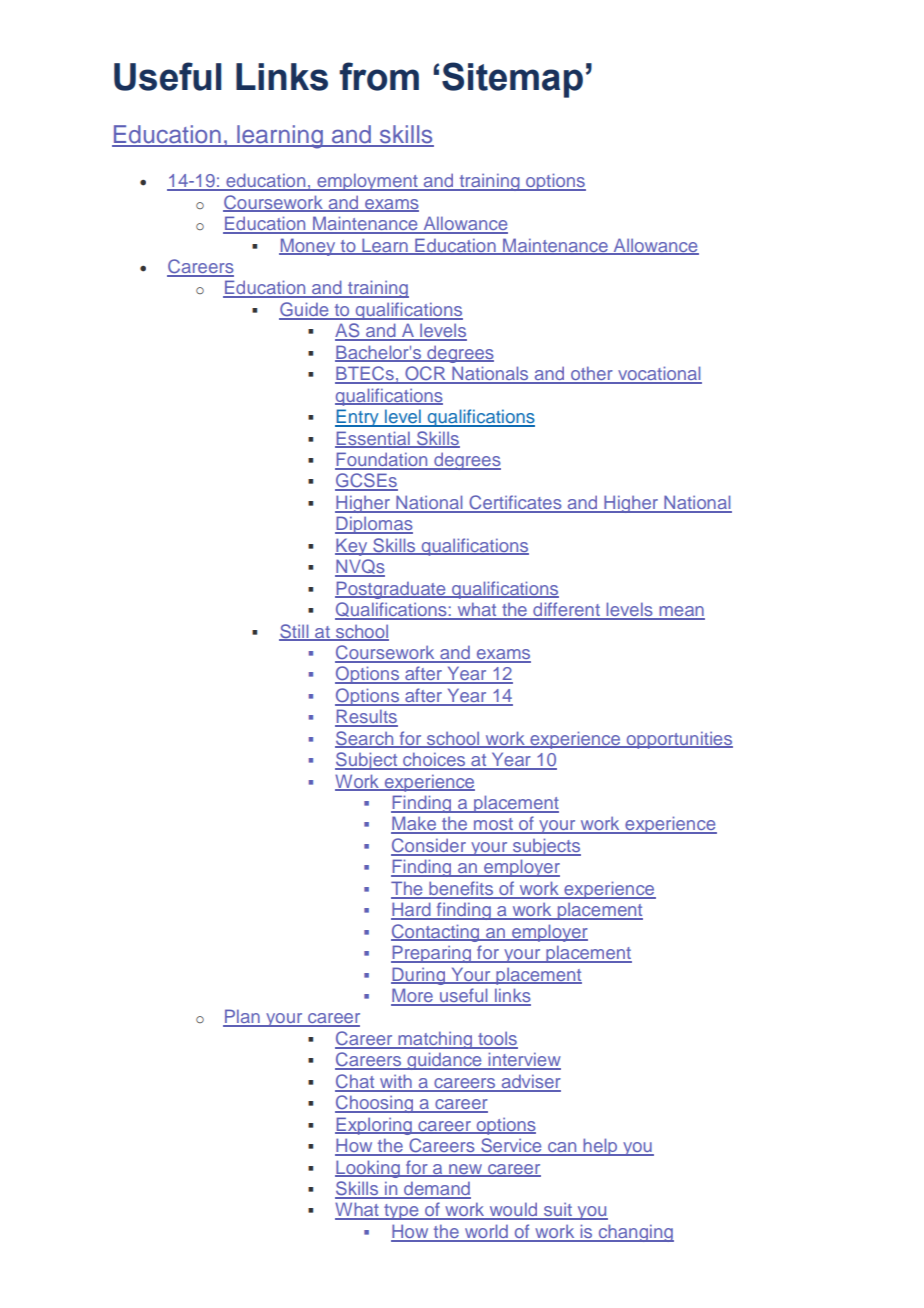 The image size is (924, 1308). I want to click on Contacting, so click(436, 933).
